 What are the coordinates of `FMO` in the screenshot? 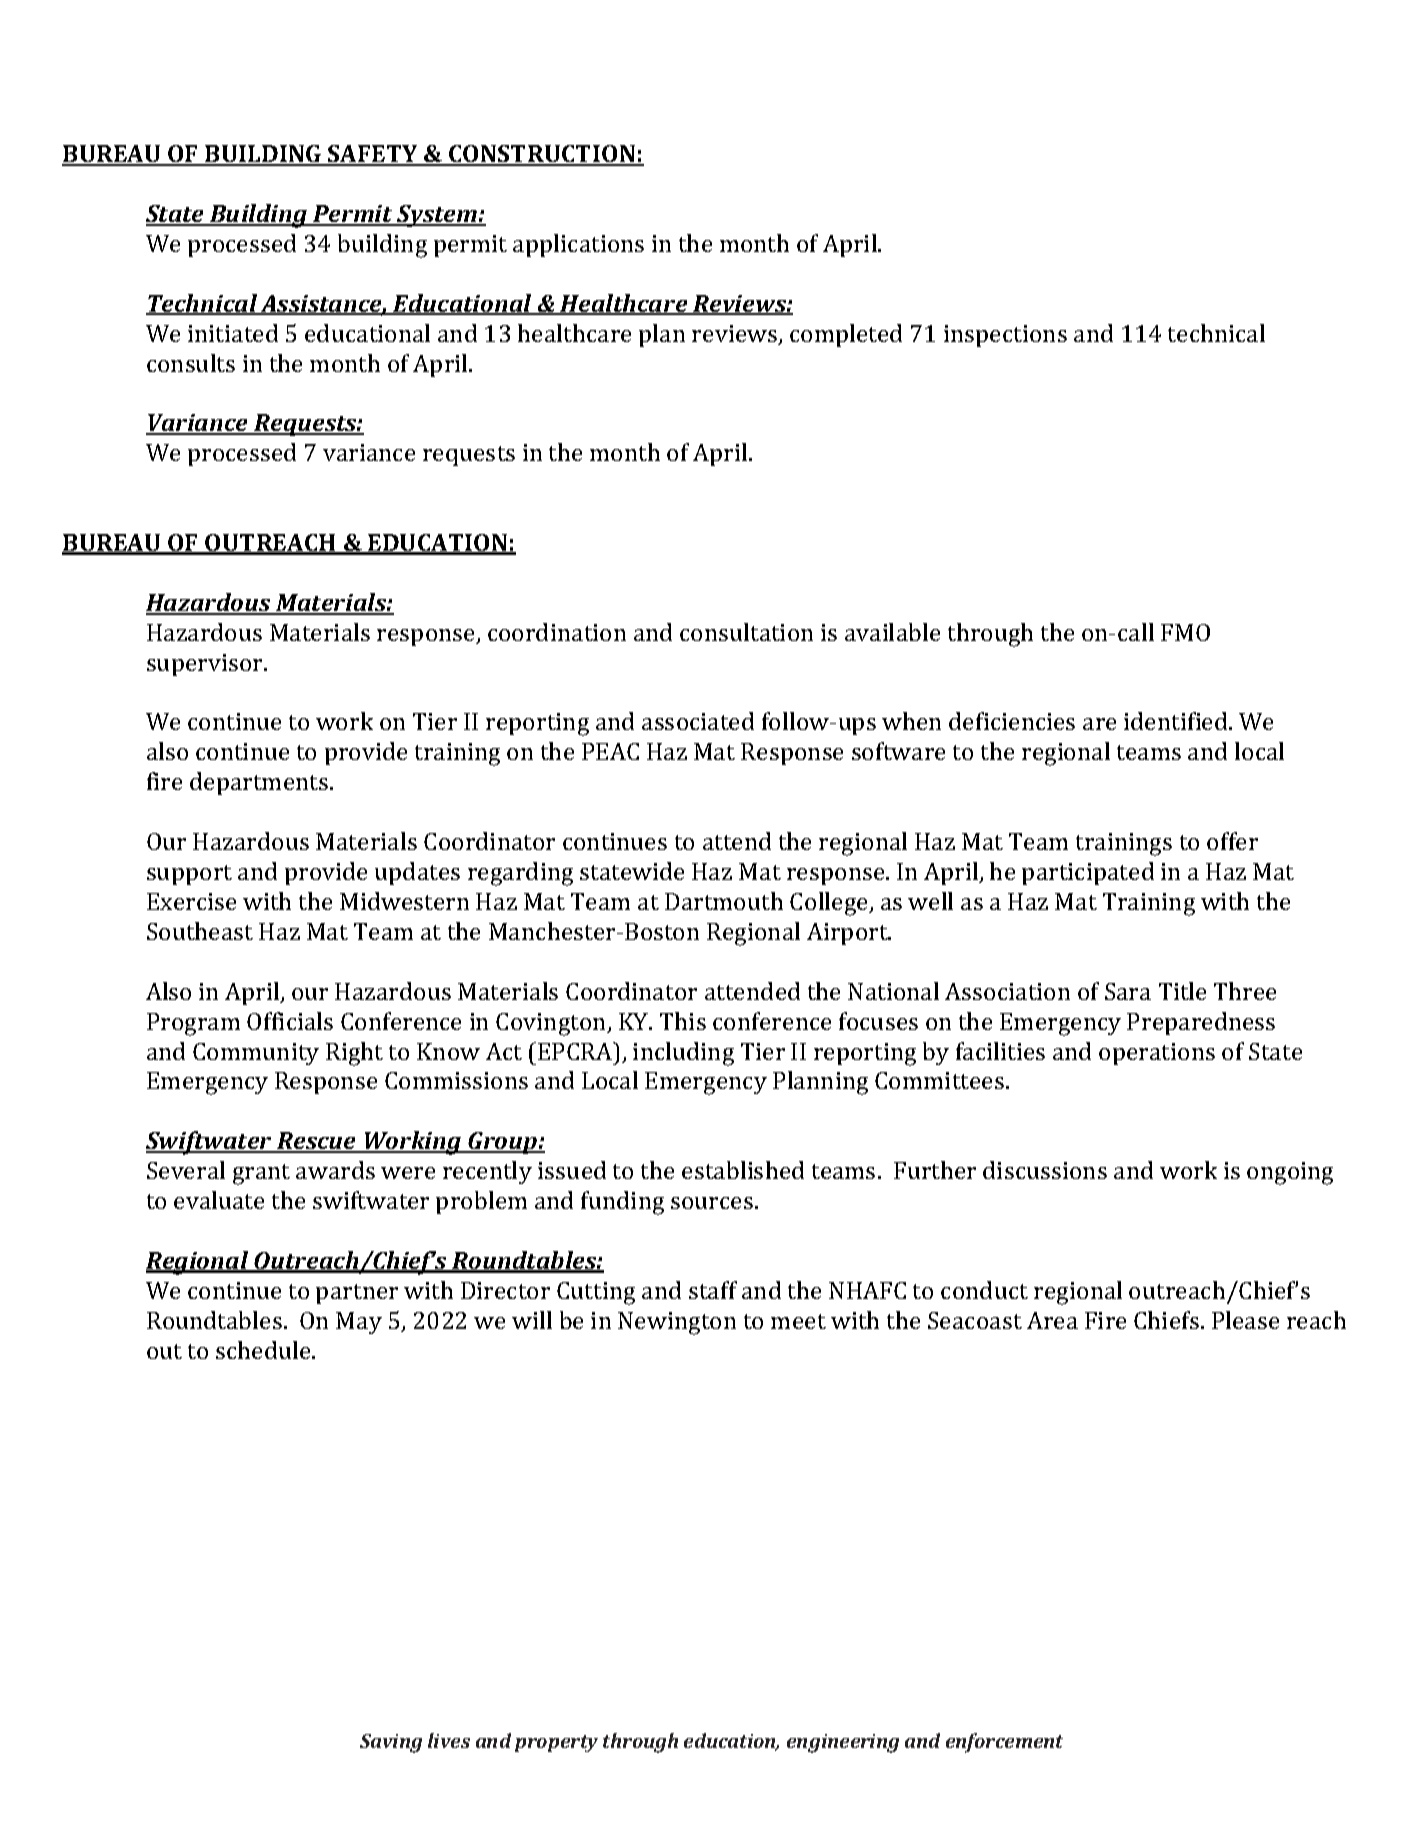 It's located at (1185, 632).
